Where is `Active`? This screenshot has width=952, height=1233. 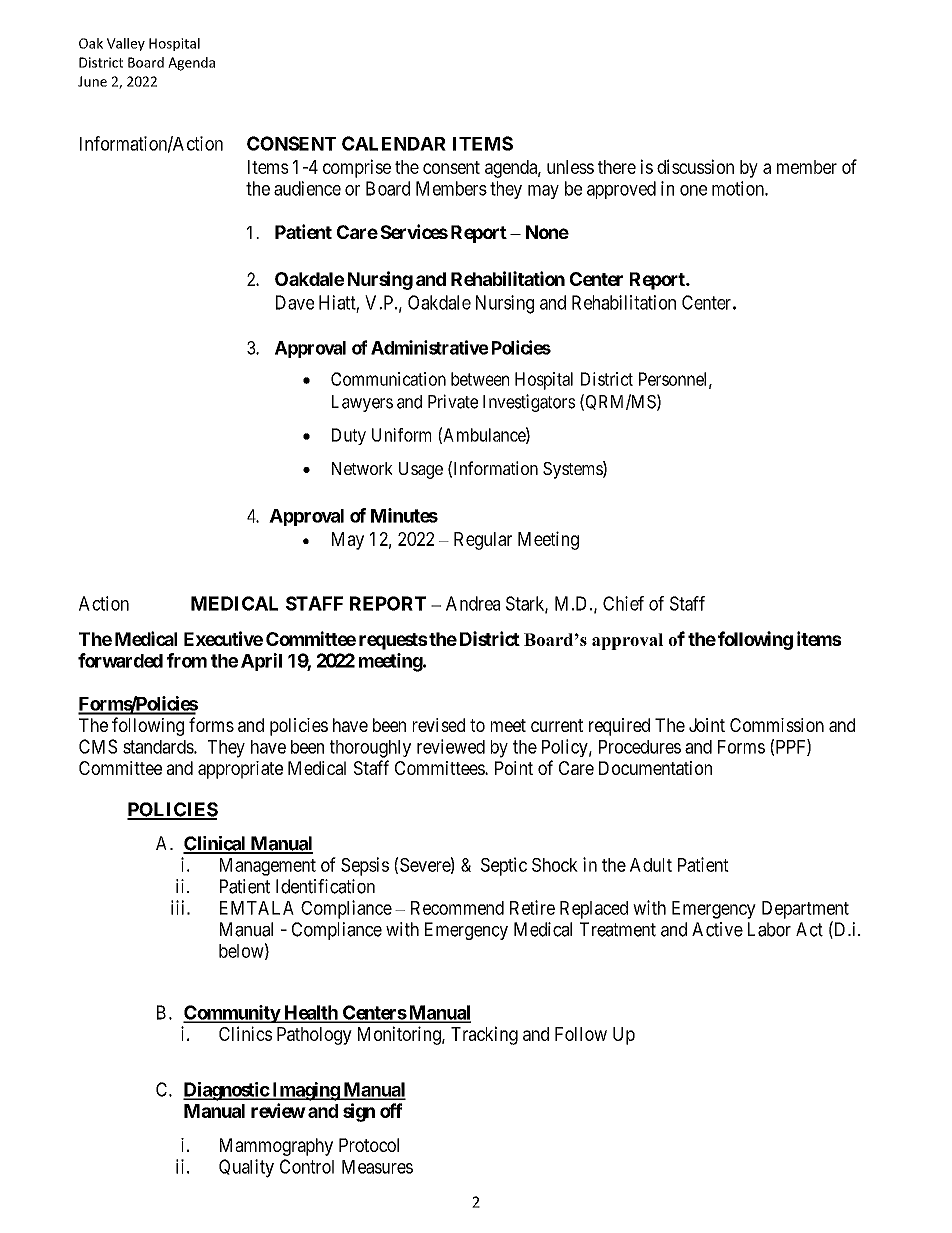
Active is located at coordinates (717, 929).
